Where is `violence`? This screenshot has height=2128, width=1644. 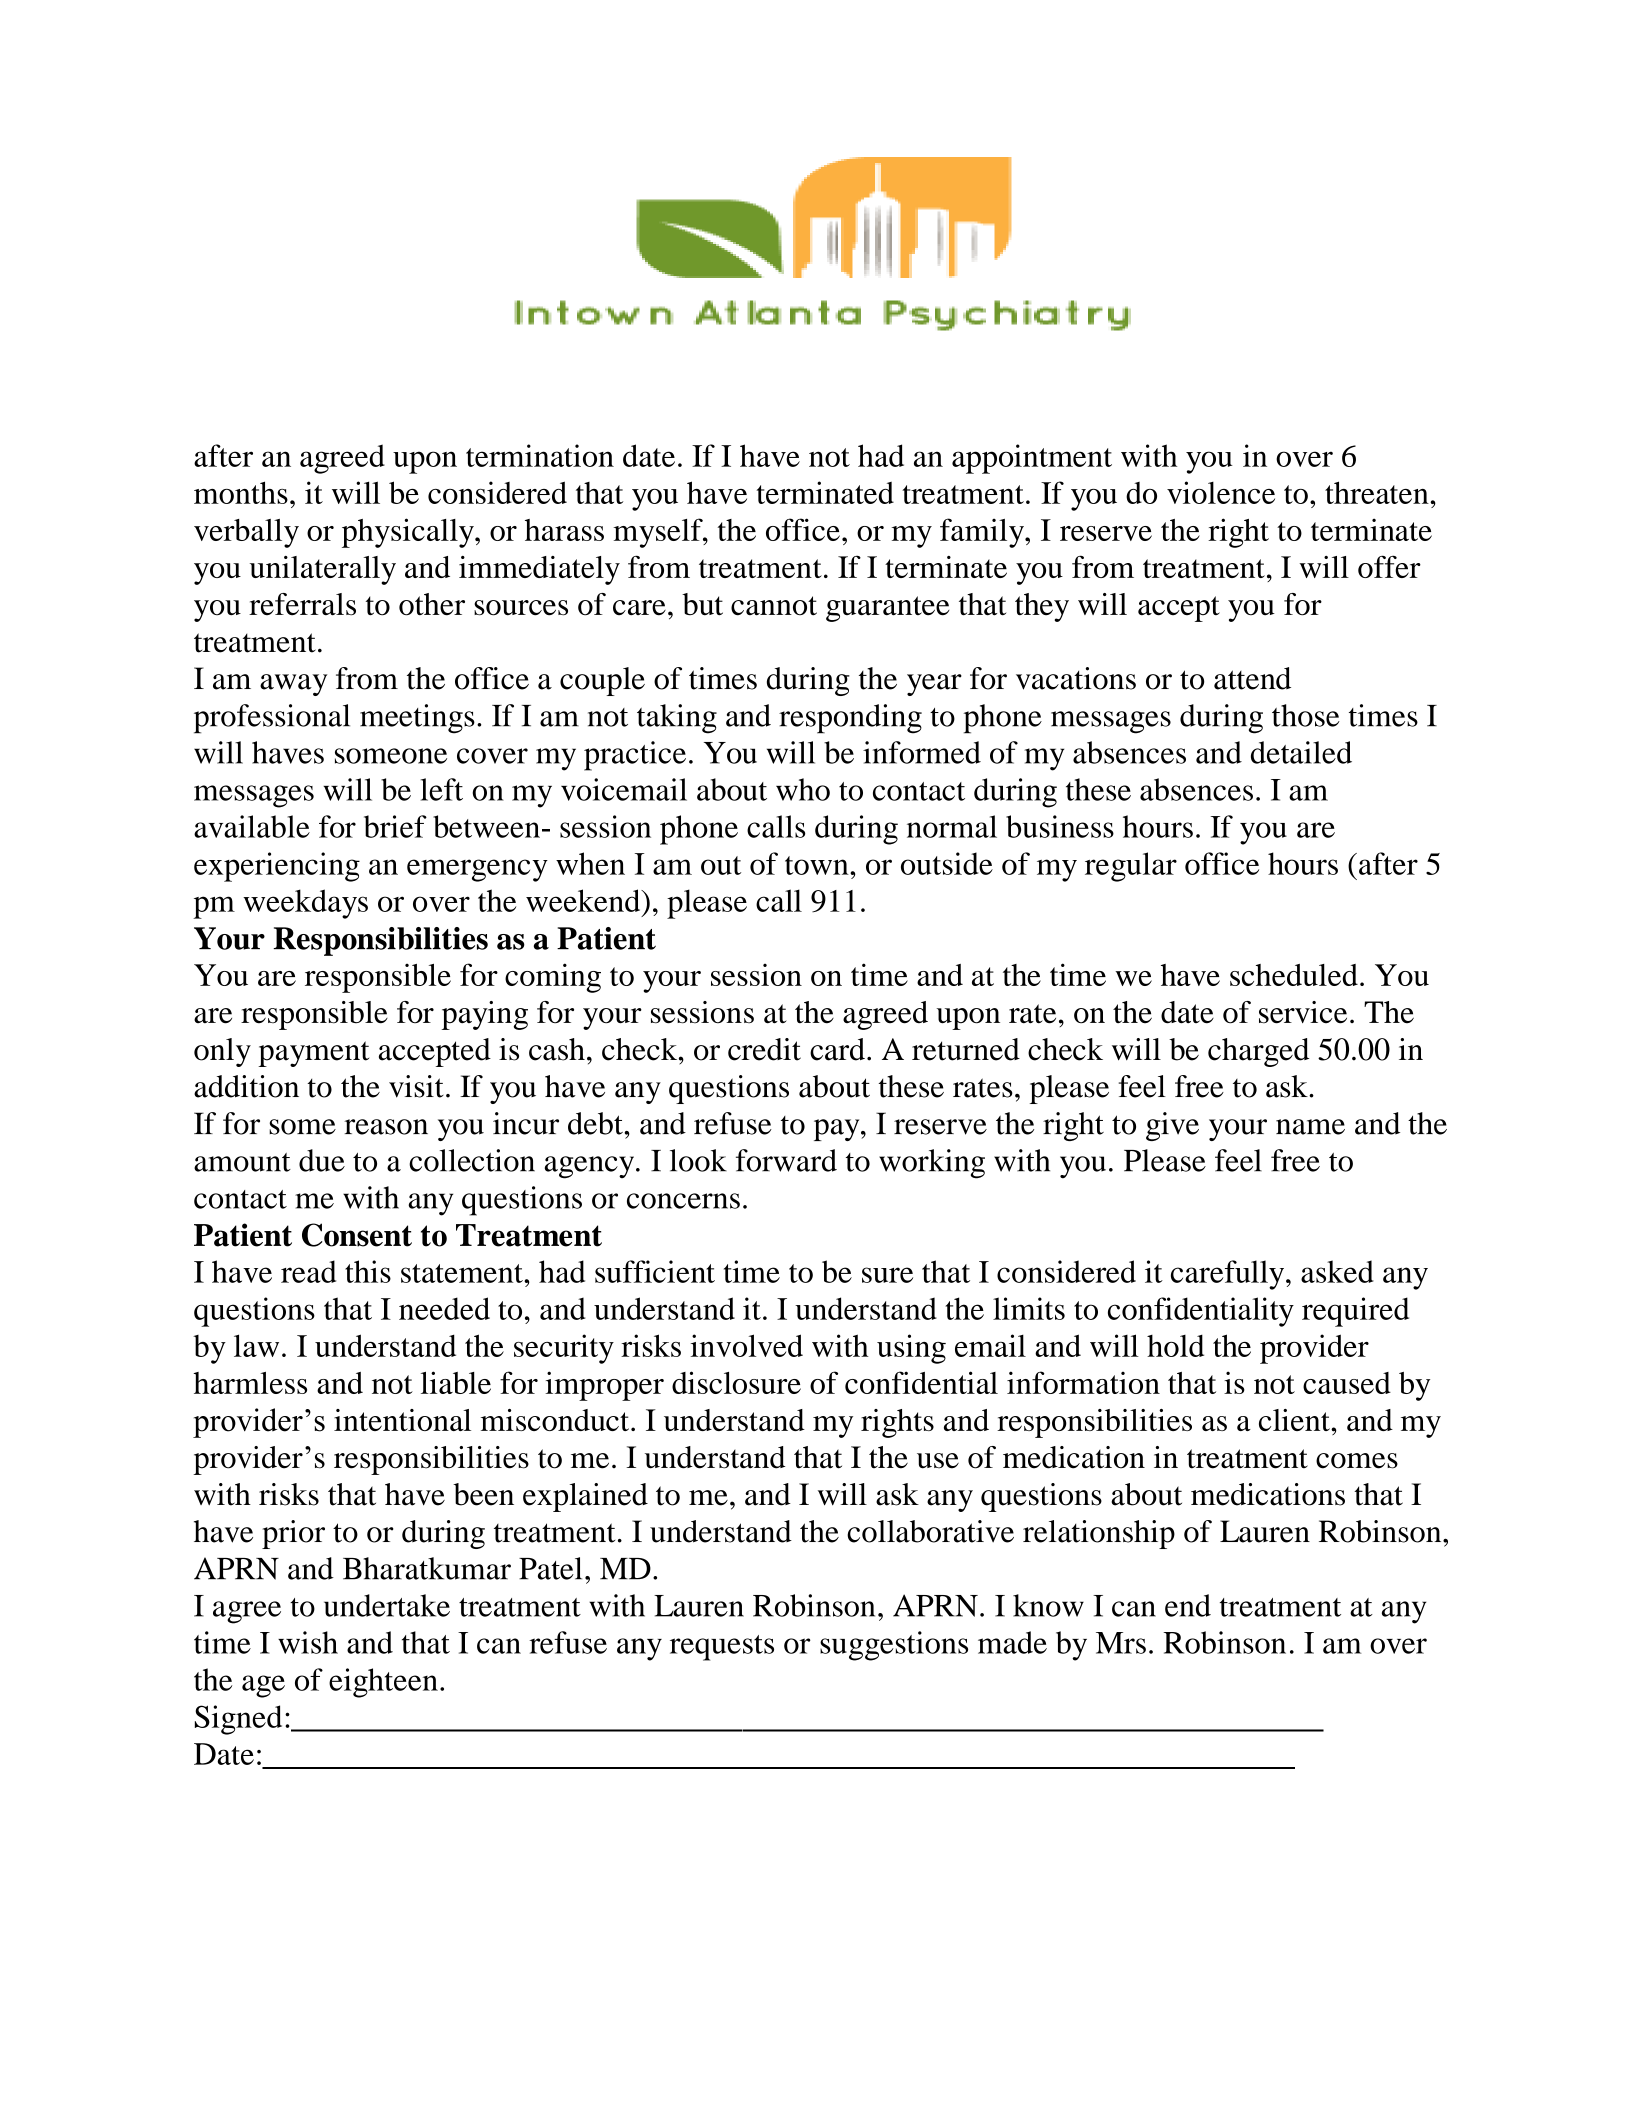
violence is located at coordinates (1221, 492).
